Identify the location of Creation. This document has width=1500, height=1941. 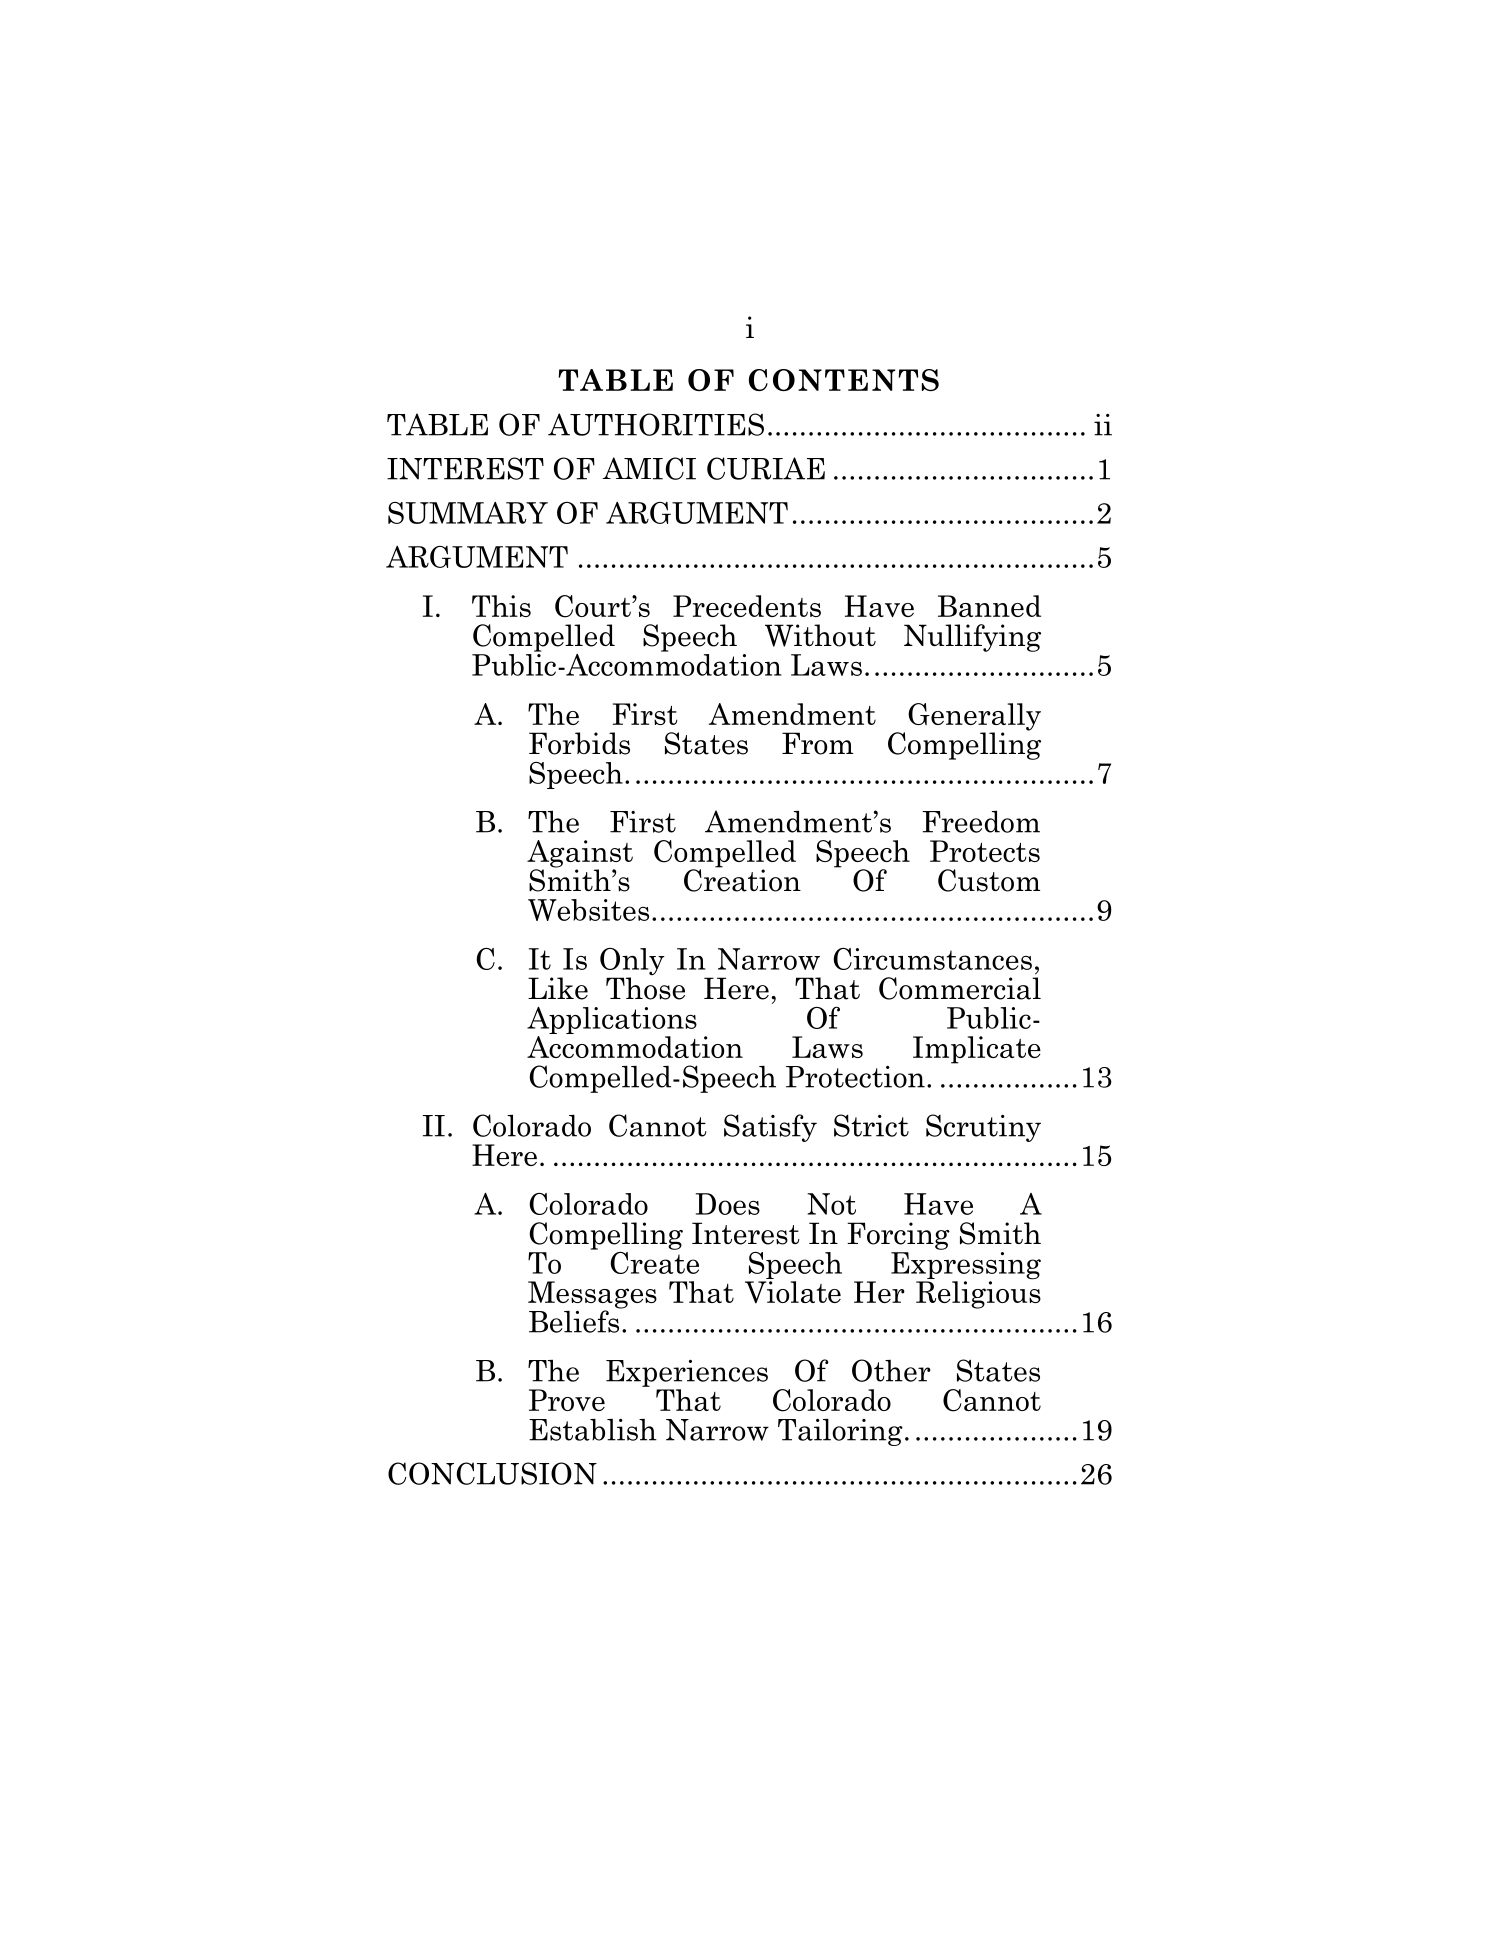
(742, 879).
